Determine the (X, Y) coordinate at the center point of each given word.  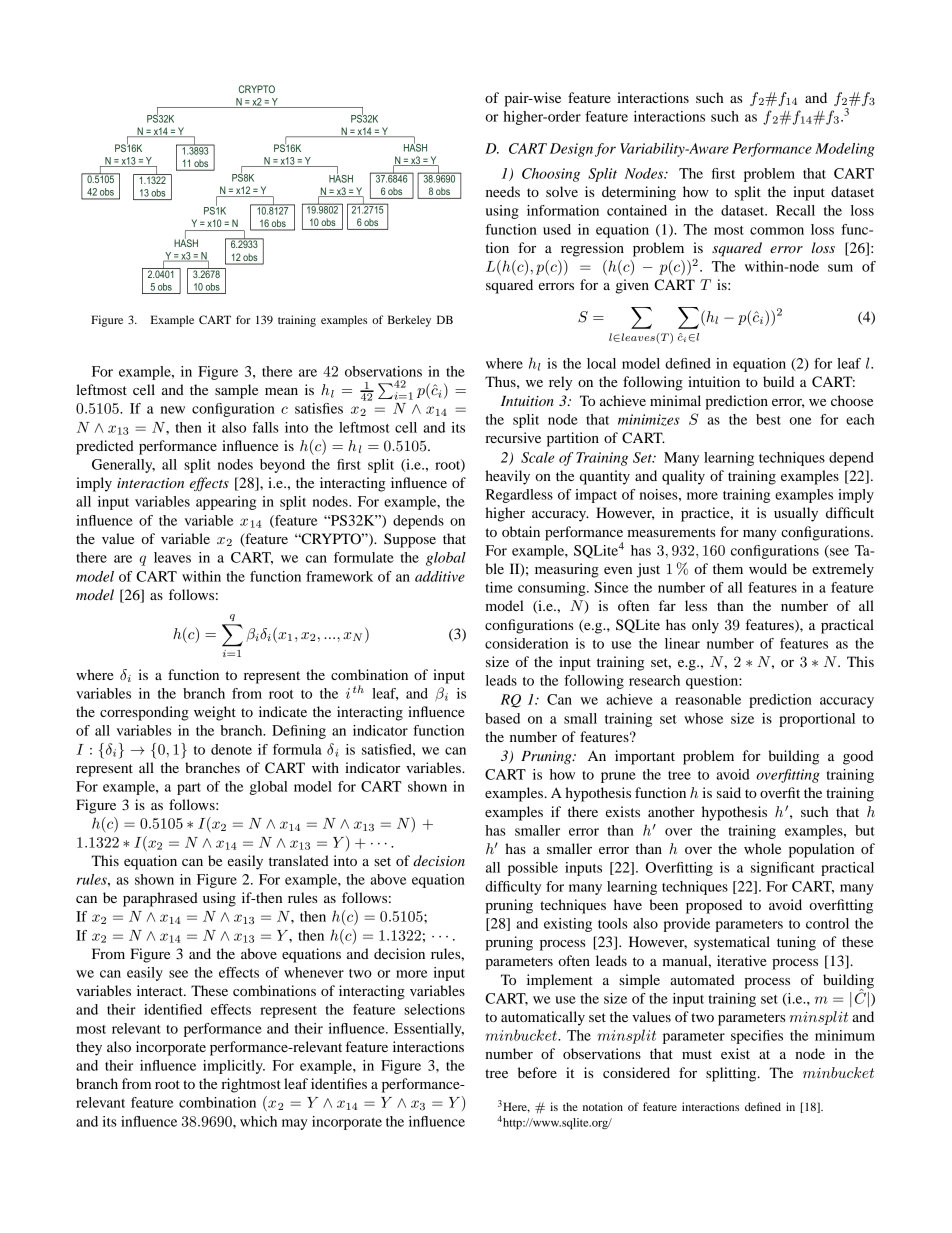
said (729, 792)
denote (231, 749)
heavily (507, 477)
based (502, 718)
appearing (226, 503)
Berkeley (409, 321)
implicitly (234, 1067)
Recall (795, 210)
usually (796, 514)
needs (503, 191)
